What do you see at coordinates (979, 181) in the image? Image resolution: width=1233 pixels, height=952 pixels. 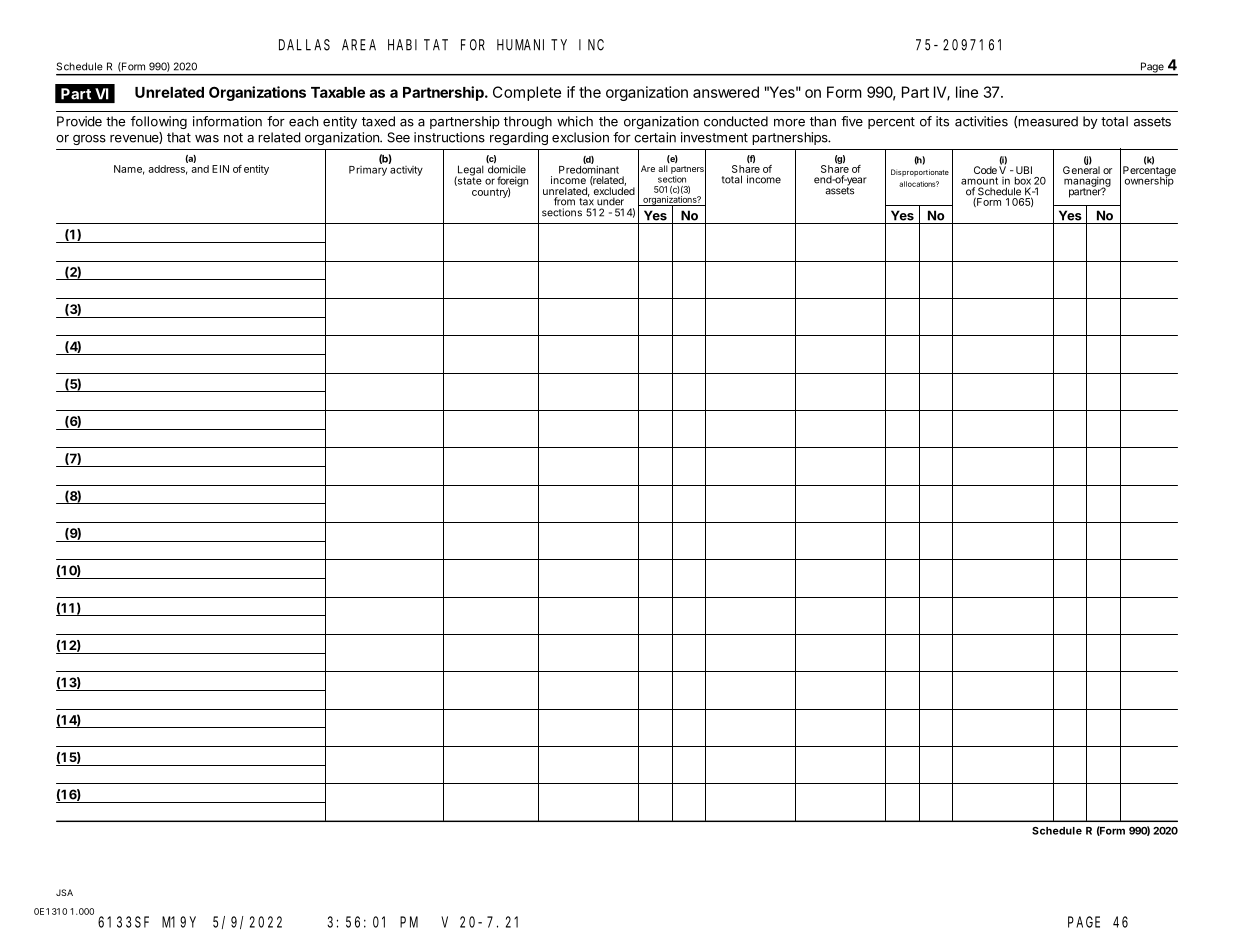 I see `amount` at bounding box center [979, 181].
